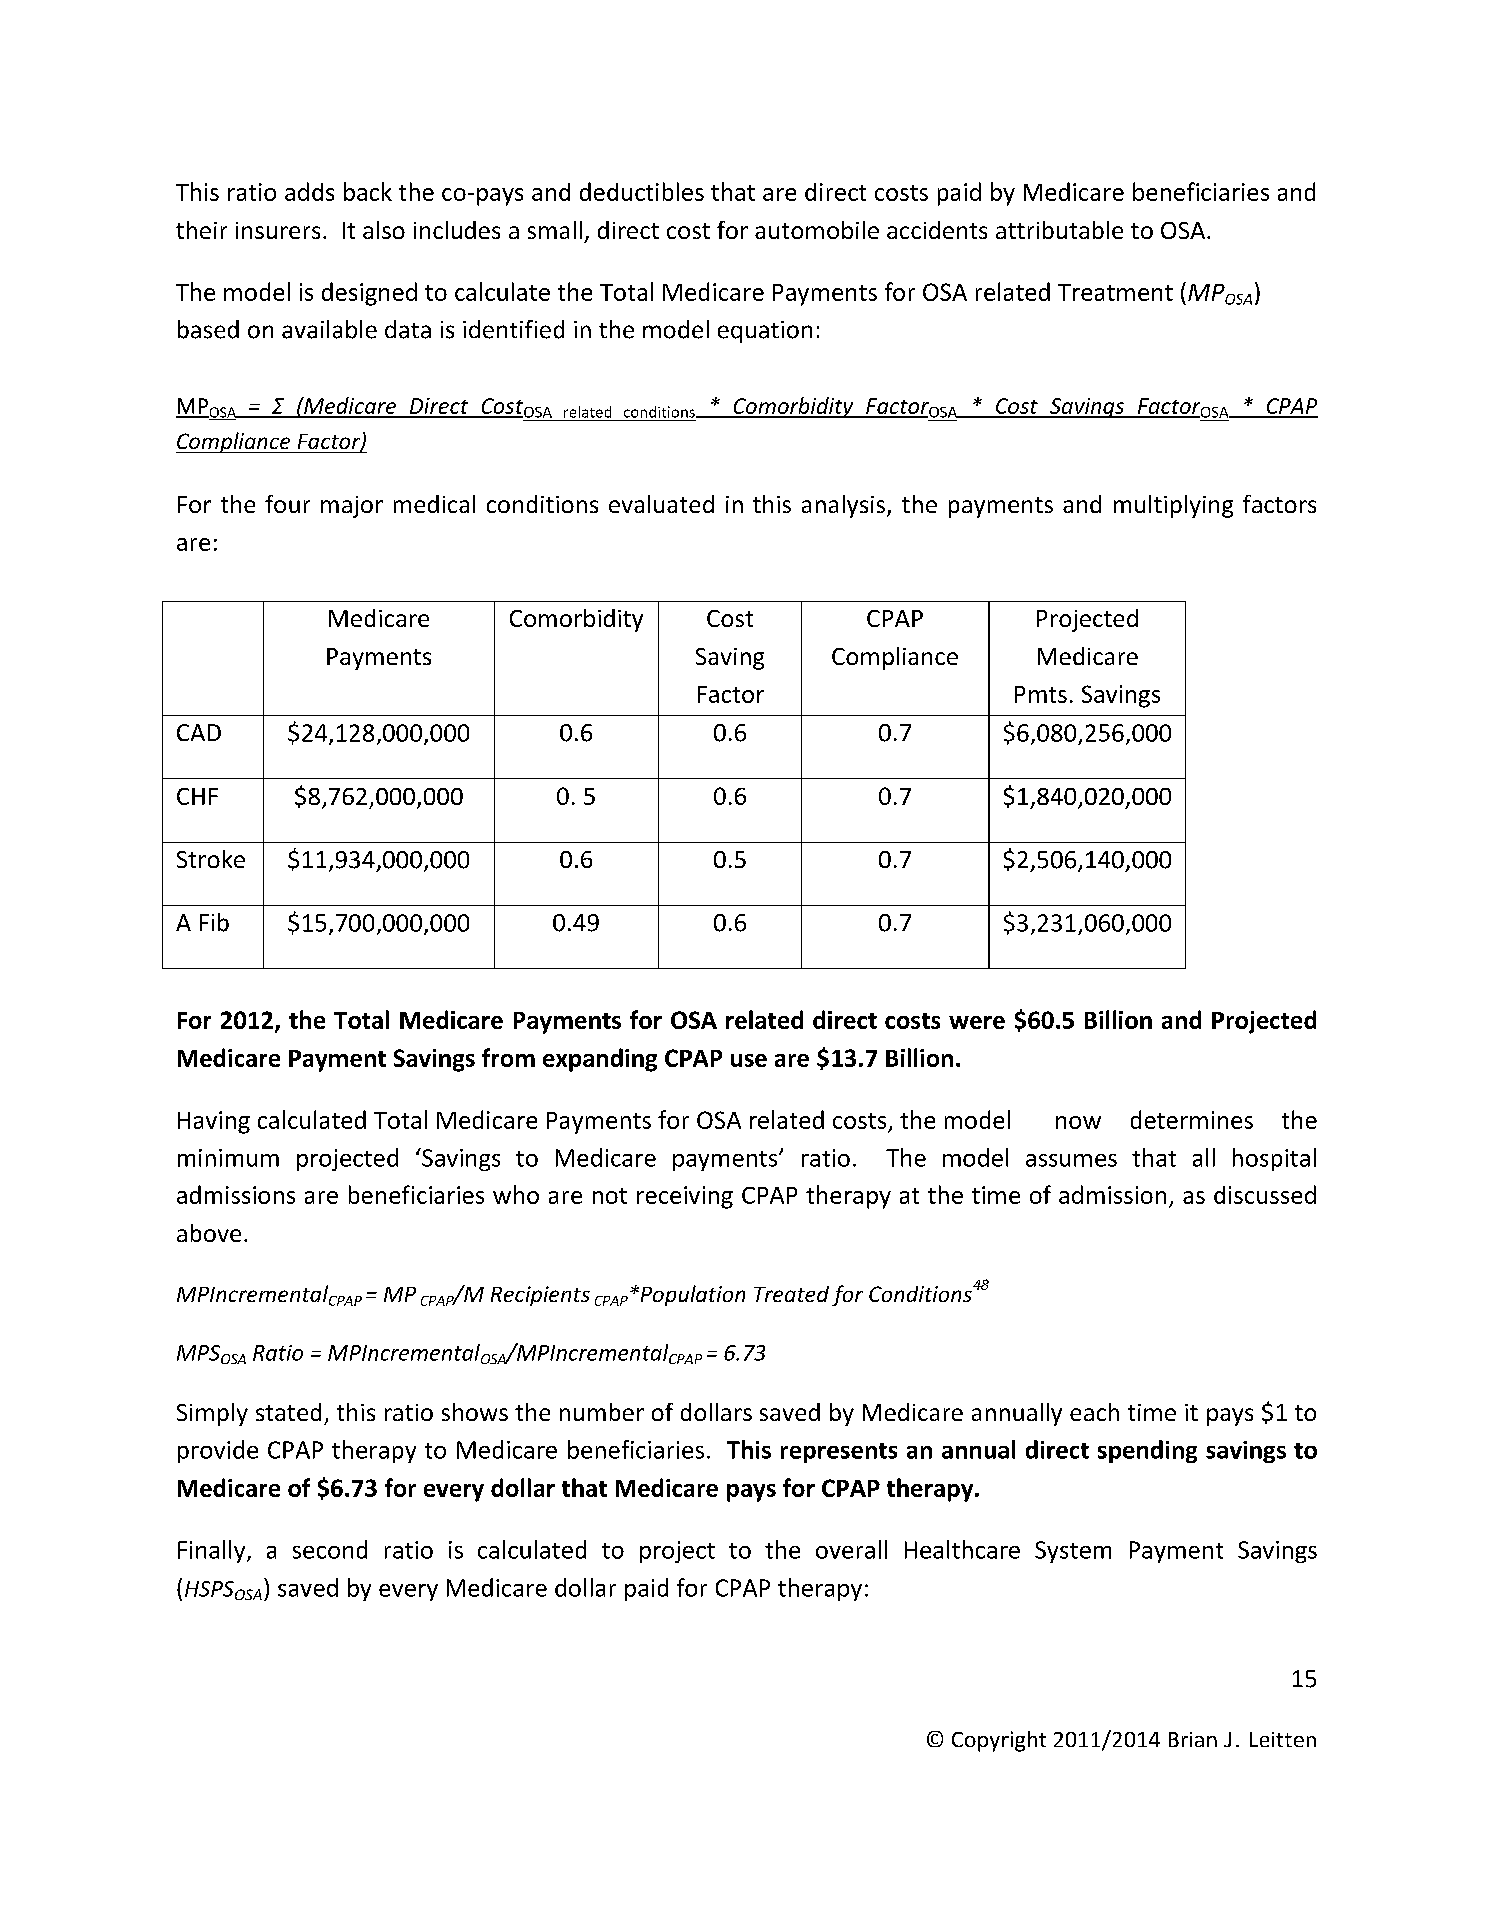 This screenshot has height=1932, width=1493. I want to click on minimum, so click(228, 1158).
